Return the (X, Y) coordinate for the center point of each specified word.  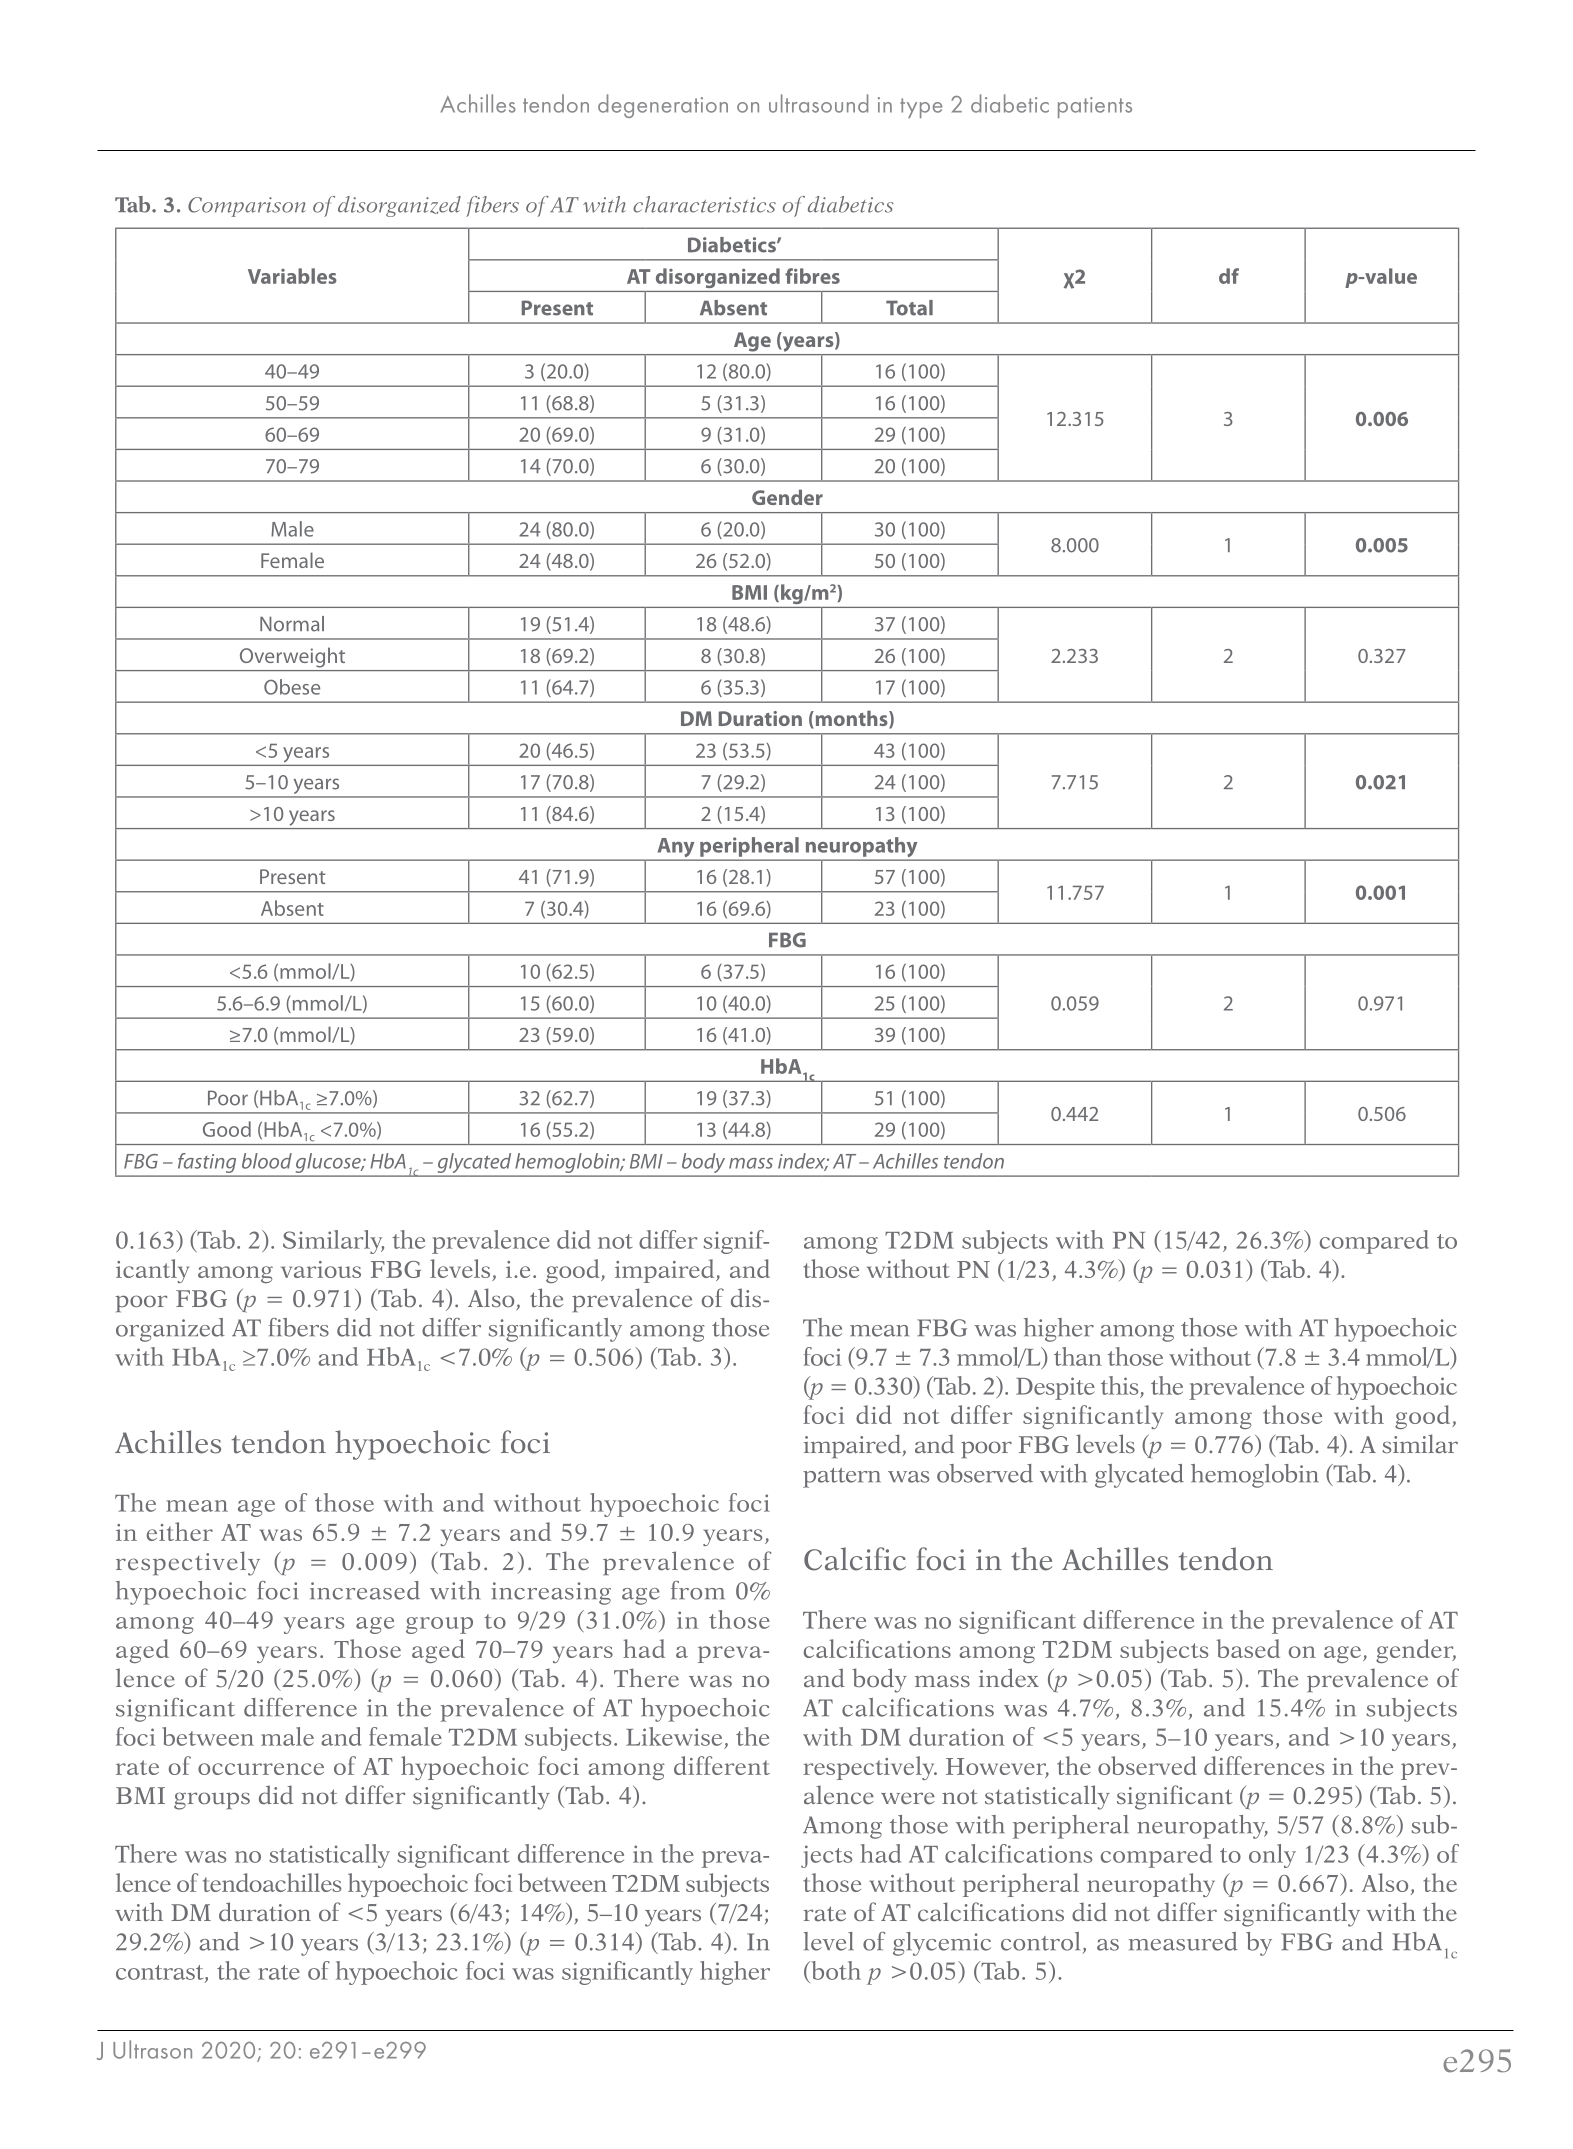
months (851, 719)
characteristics (704, 204)
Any (676, 849)
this (1119, 1385)
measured (1183, 1941)
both (835, 1970)
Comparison (247, 207)
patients (1095, 107)
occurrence (261, 1769)
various (321, 1269)
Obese (292, 687)
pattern (842, 1478)
